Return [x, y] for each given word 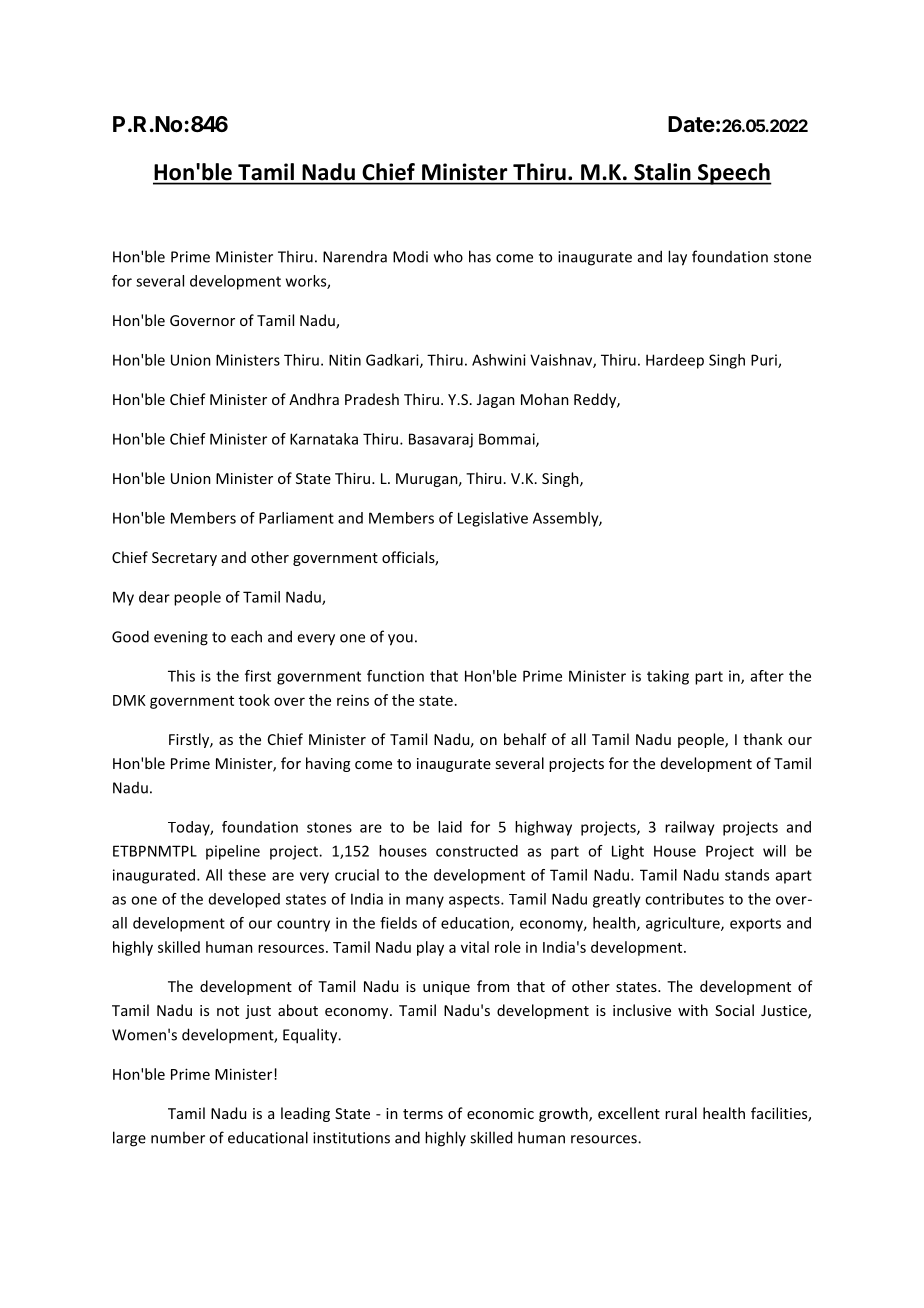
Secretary [184, 559]
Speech [734, 174]
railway [690, 828]
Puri [765, 361]
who [448, 256]
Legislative [493, 519]
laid [450, 827]
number [178, 1137]
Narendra [355, 256]
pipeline [233, 852]
